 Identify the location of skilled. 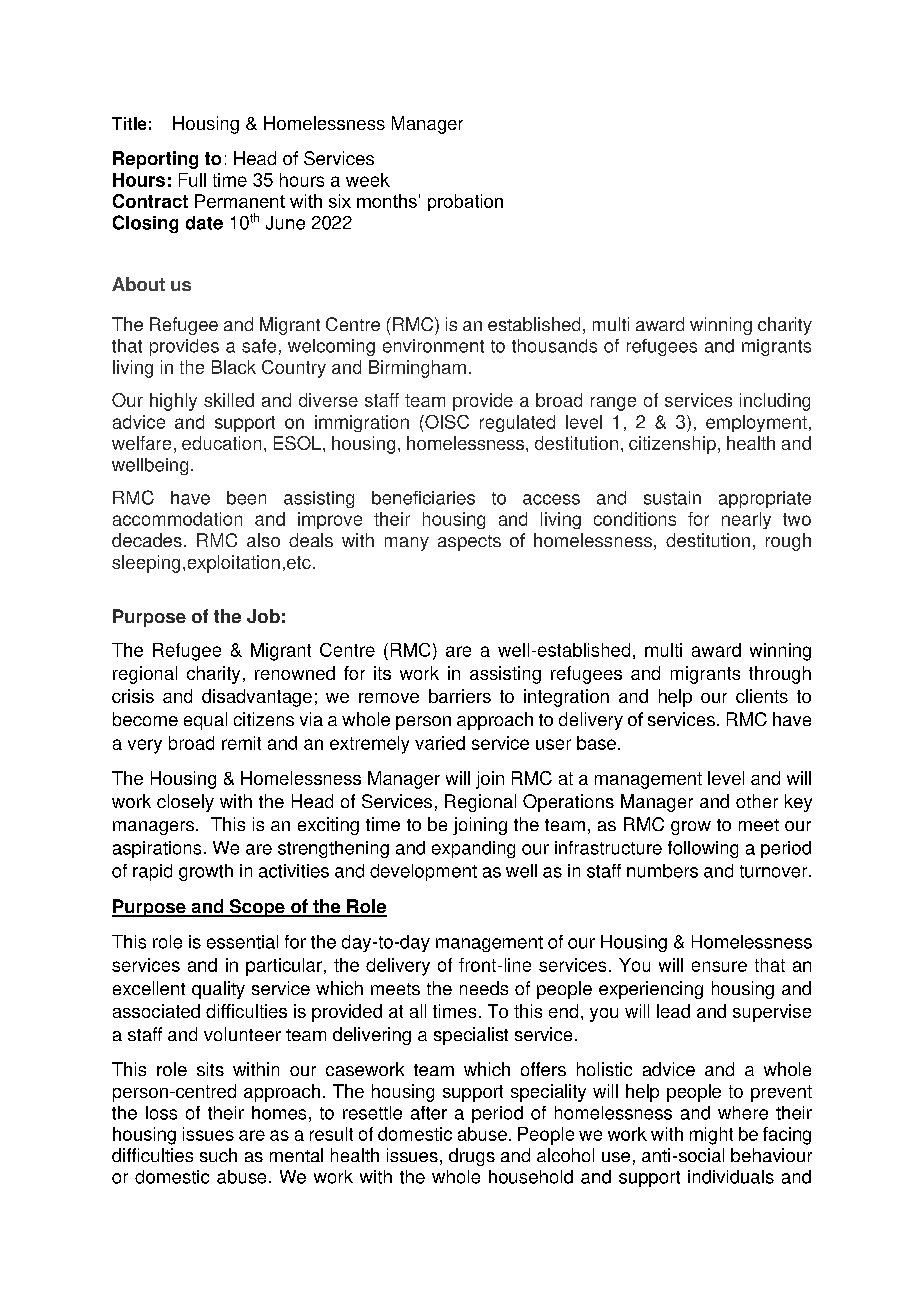
(229, 400).
